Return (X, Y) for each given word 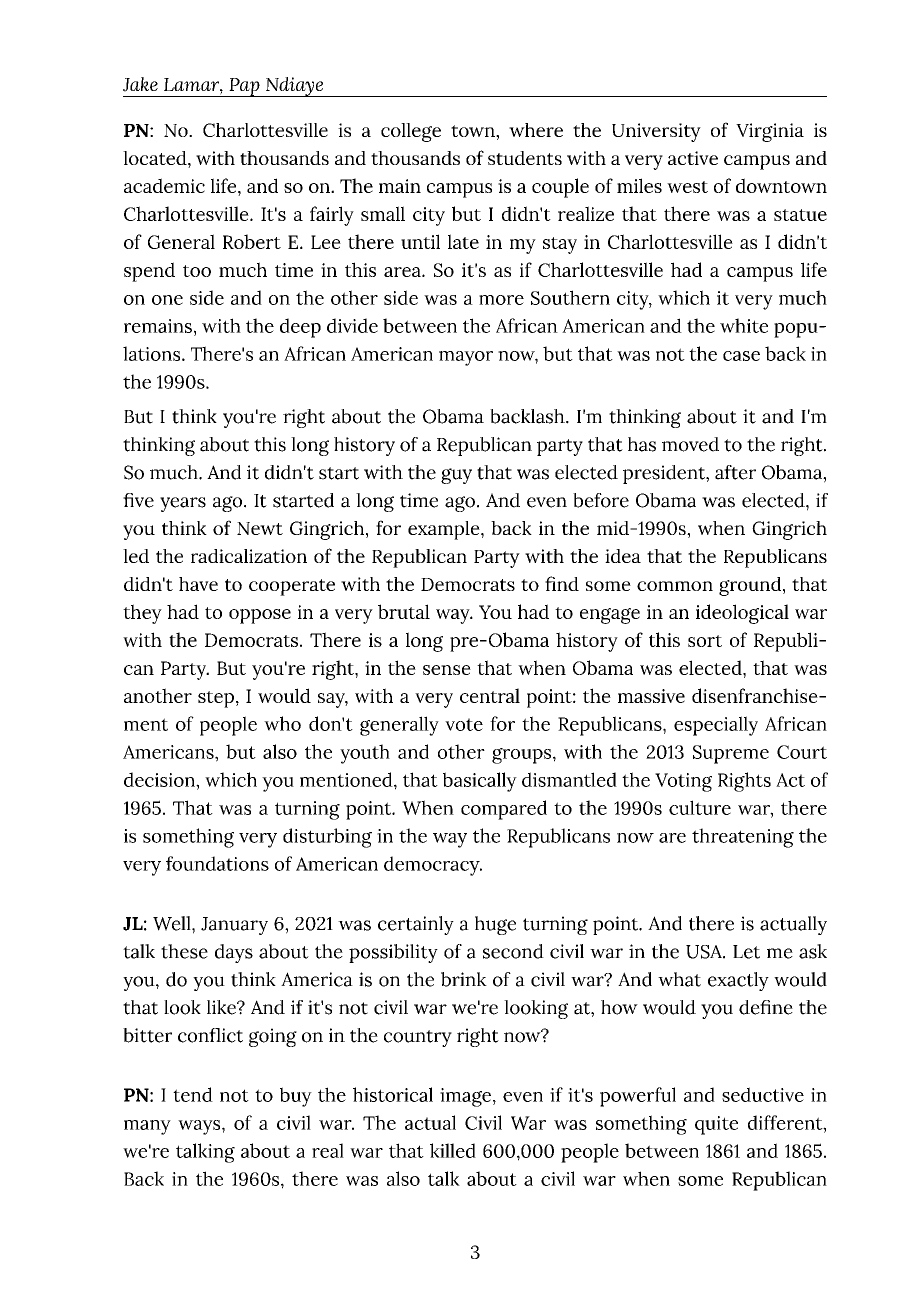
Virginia (770, 132)
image (467, 1097)
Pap (244, 87)
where (536, 130)
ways (200, 1127)
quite (716, 1125)
